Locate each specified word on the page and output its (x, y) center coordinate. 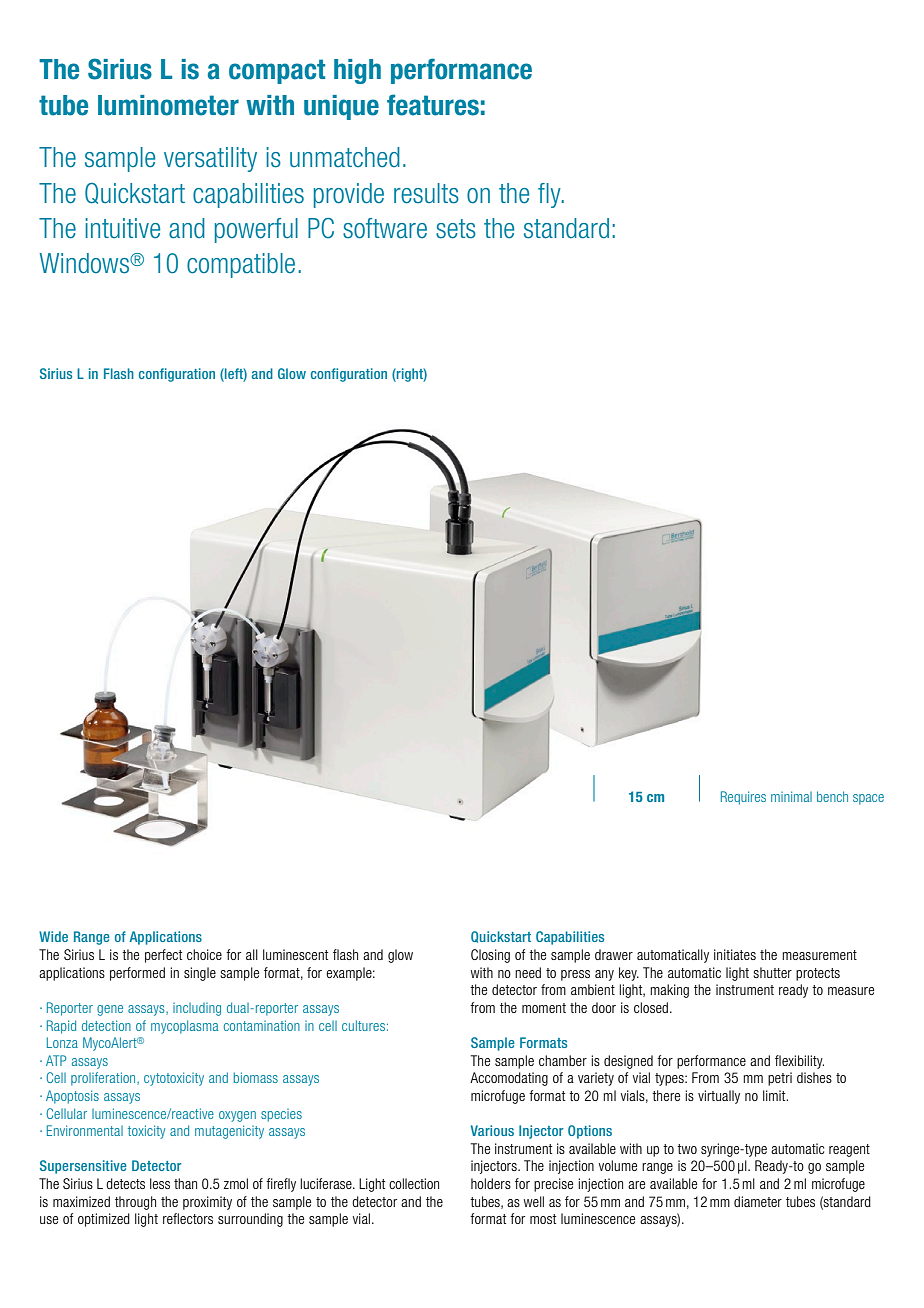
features (433, 105)
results (426, 193)
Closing (490, 956)
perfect (163, 956)
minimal (791, 796)
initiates (735, 954)
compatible (241, 265)
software (385, 228)
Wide (53, 936)
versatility (210, 159)
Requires (743, 798)
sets (456, 229)
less (160, 1183)
